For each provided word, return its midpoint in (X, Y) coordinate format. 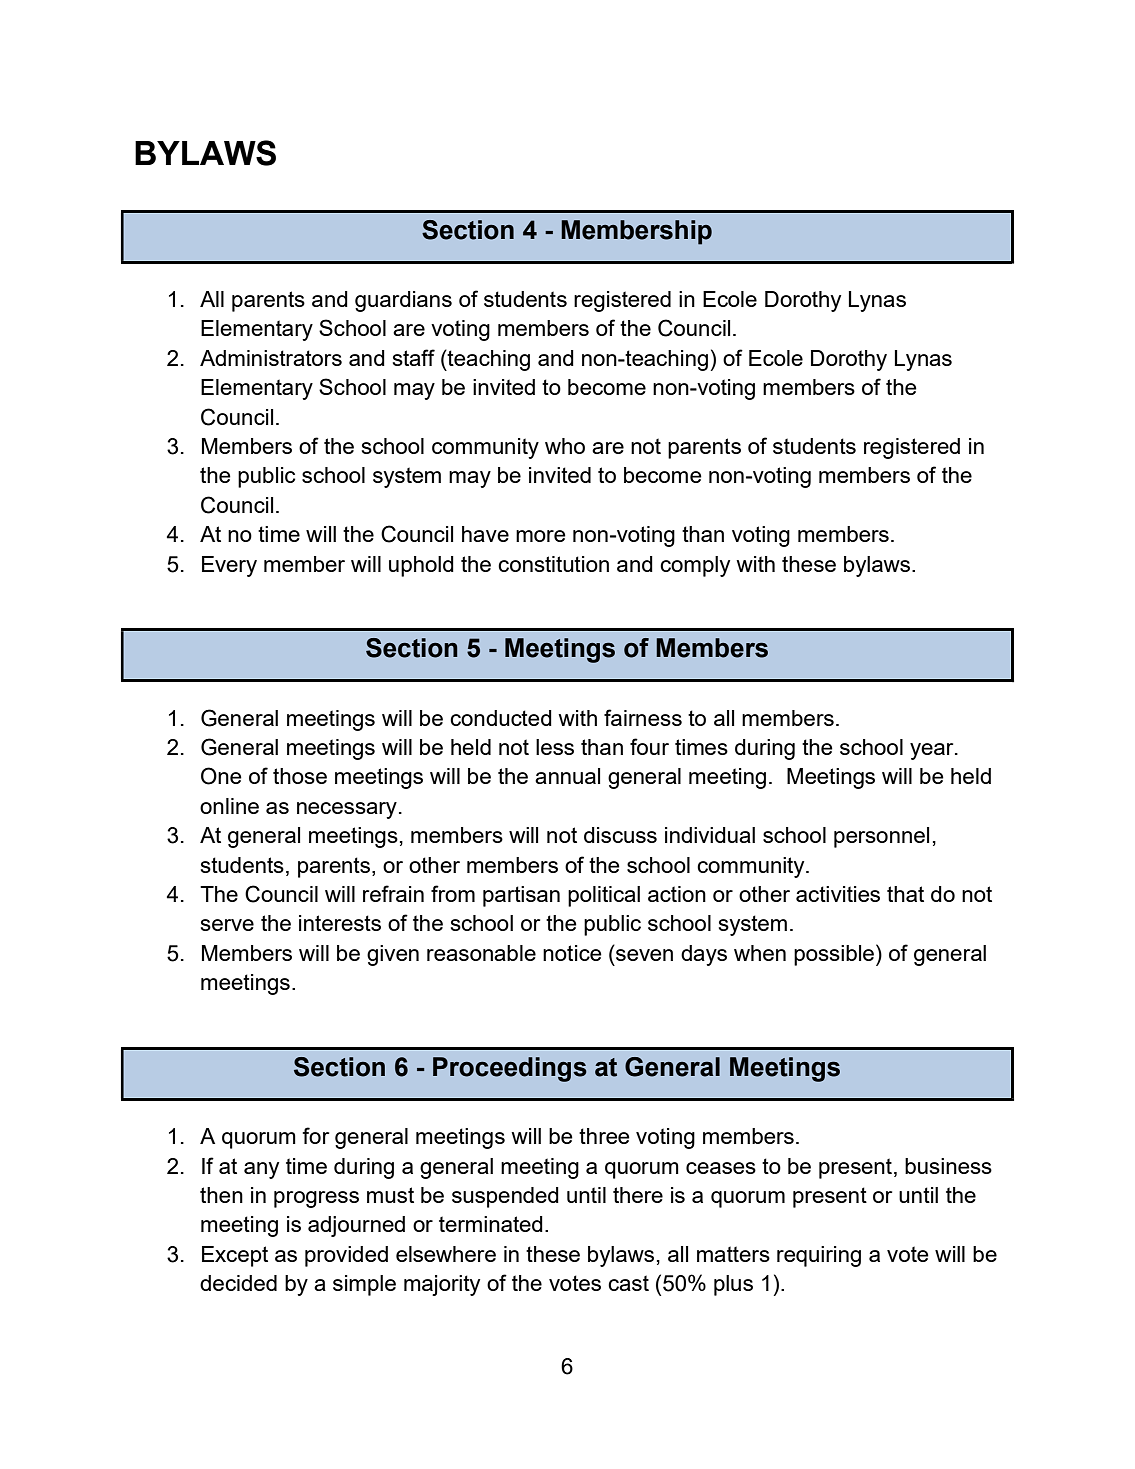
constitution (553, 564)
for (315, 1135)
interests (340, 923)
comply (695, 566)
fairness (643, 717)
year (933, 751)
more (541, 536)
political (604, 896)
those (300, 776)
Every (229, 566)
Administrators (271, 358)
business (948, 1166)
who (565, 446)
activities (838, 894)
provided (346, 1256)
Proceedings (510, 1069)
